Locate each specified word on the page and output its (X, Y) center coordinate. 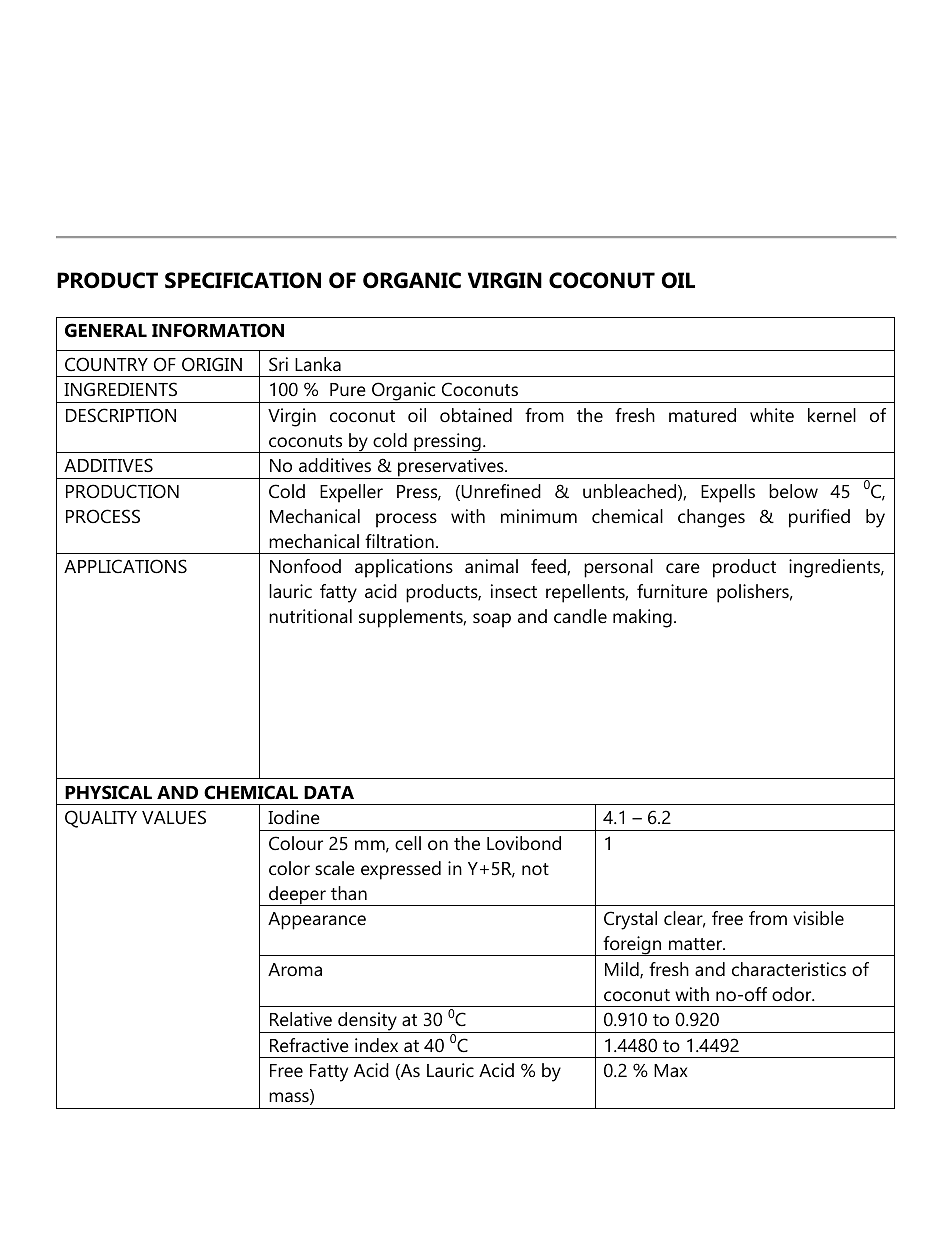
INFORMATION (218, 330)
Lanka (318, 364)
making (642, 618)
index (376, 1045)
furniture (672, 591)
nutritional (310, 616)
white (772, 415)
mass (290, 1098)
